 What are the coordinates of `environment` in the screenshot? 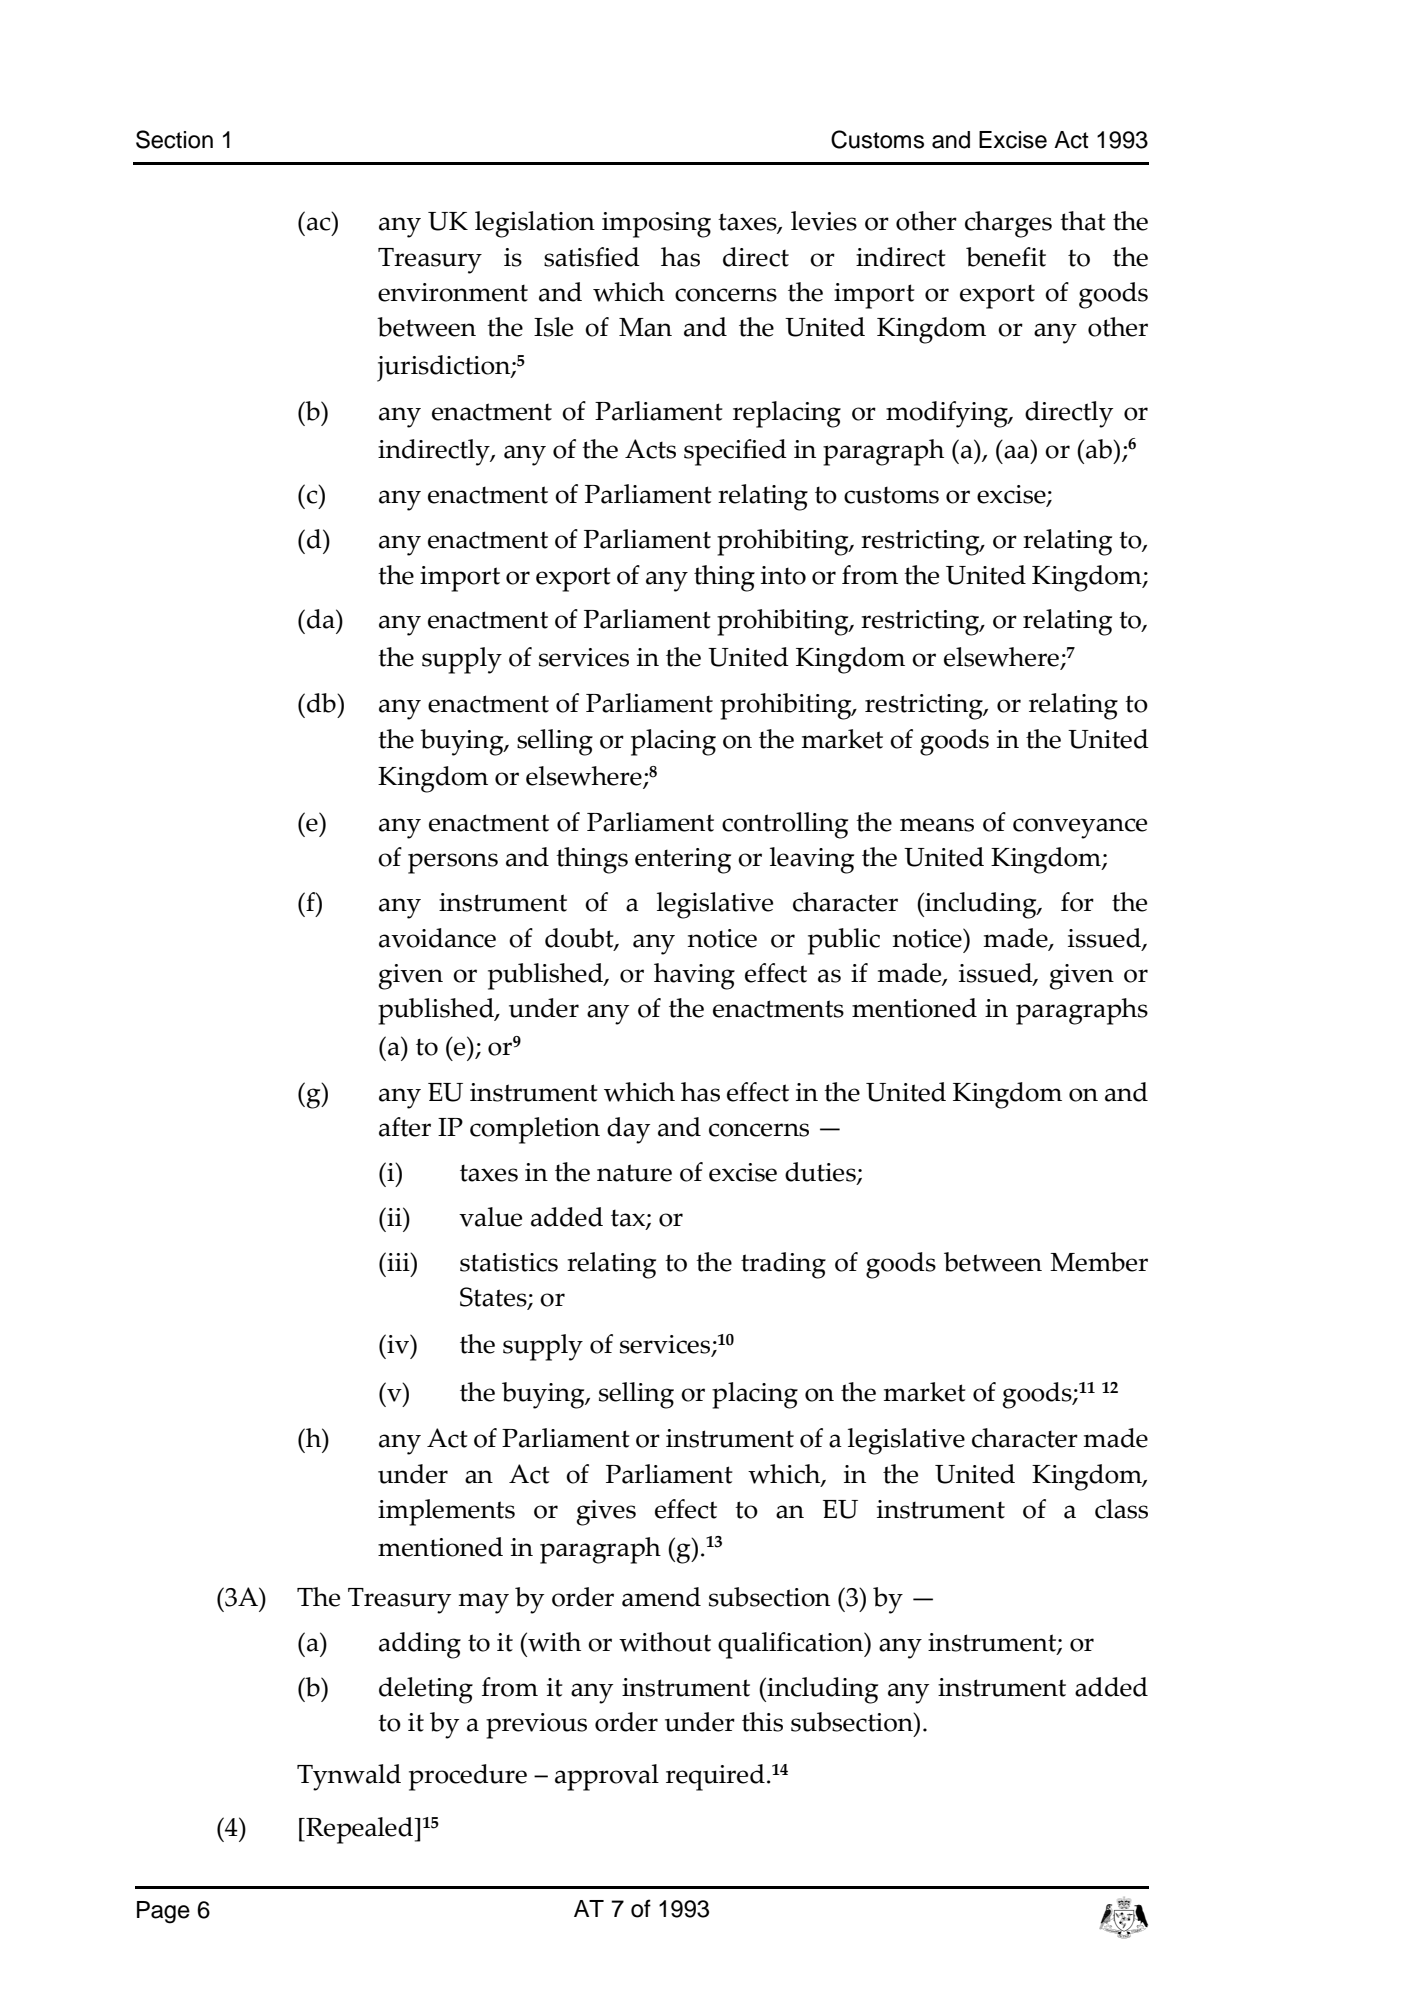 It's located at (453, 292).
